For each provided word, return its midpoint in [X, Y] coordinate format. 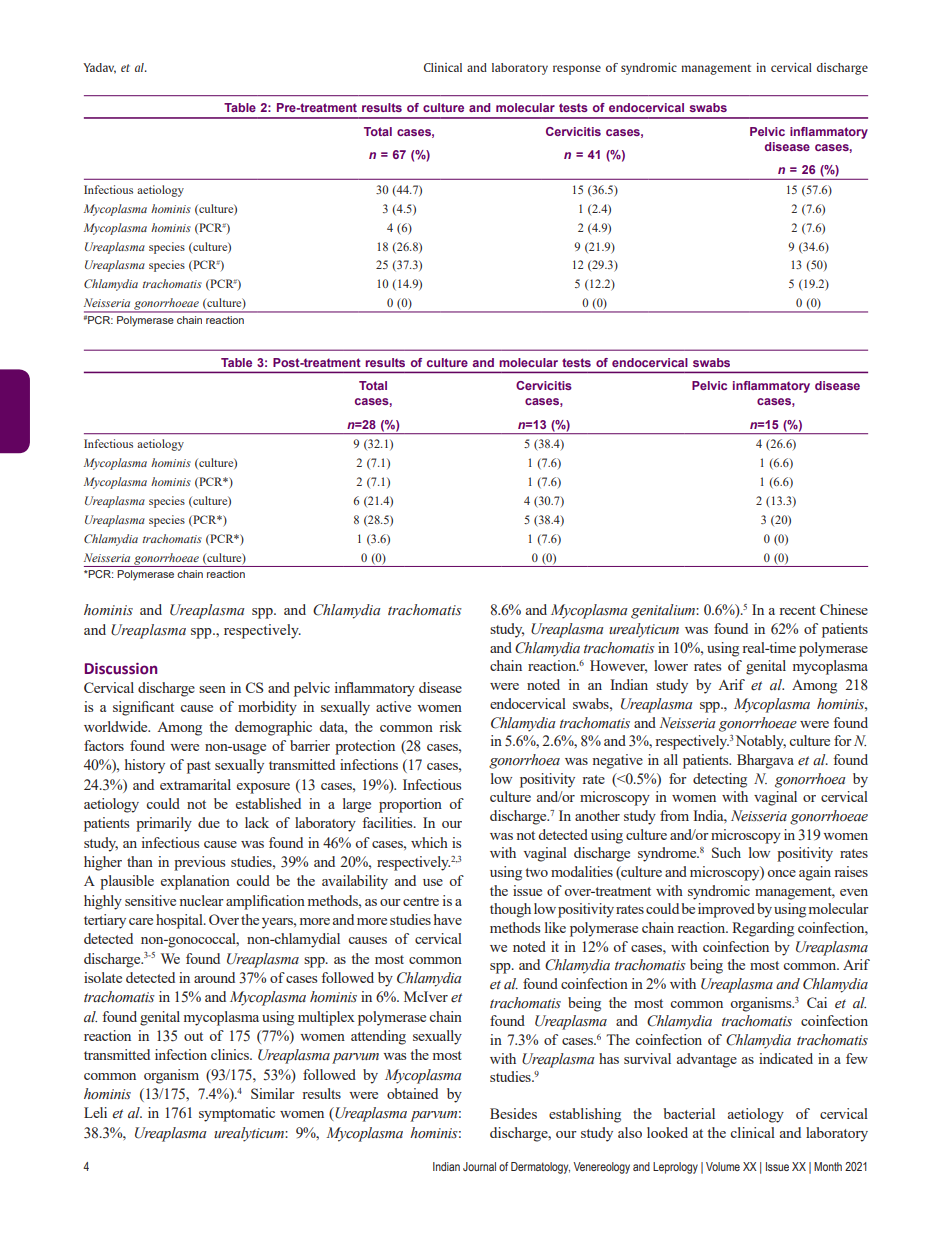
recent [797, 610]
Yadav [99, 68]
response [577, 70]
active [393, 706]
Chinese [844, 609]
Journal [479, 1166]
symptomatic [237, 1114]
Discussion [121, 669]
